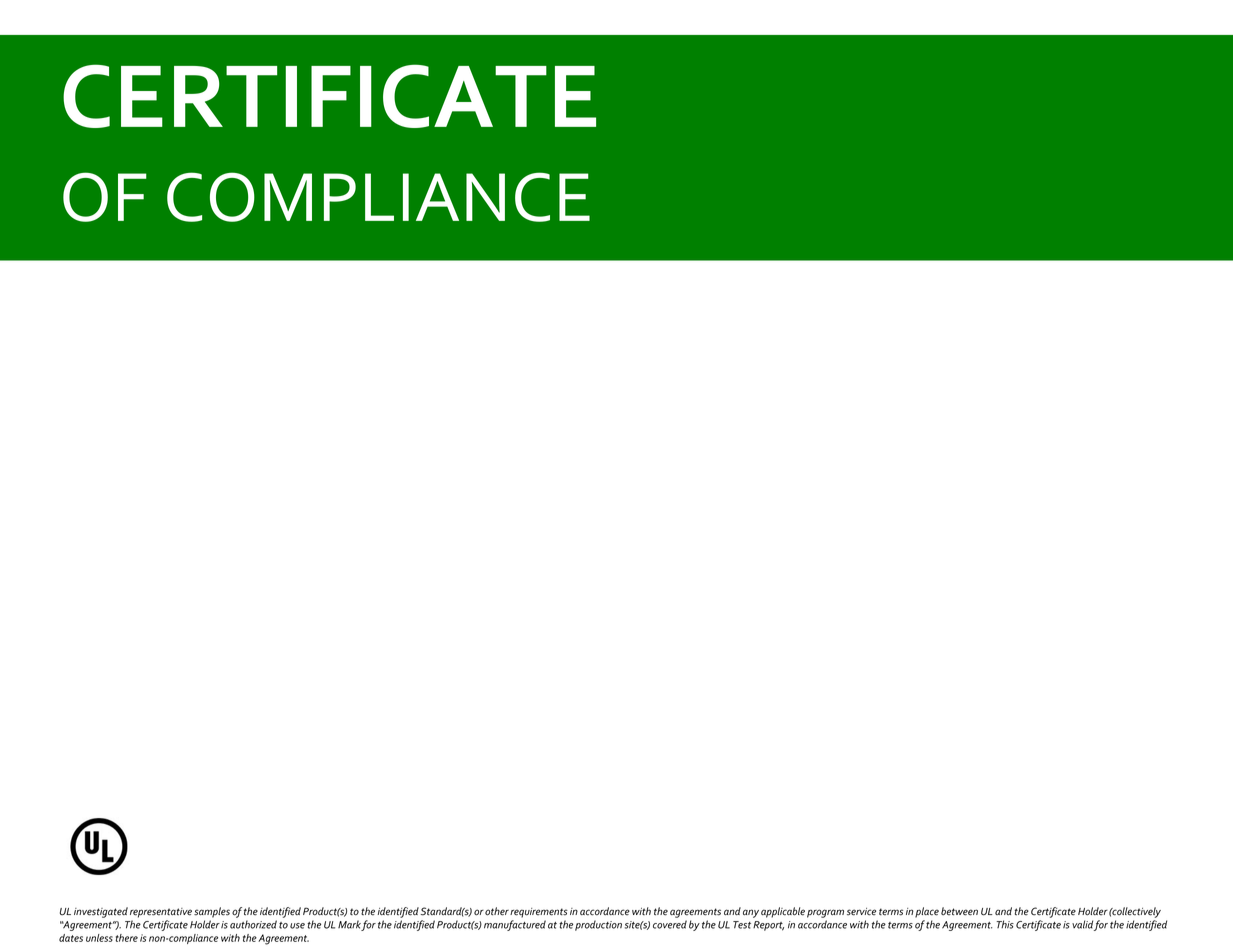  What do you see at coordinates (515, 925) in the image?
I see `manufactured` at bounding box center [515, 925].
